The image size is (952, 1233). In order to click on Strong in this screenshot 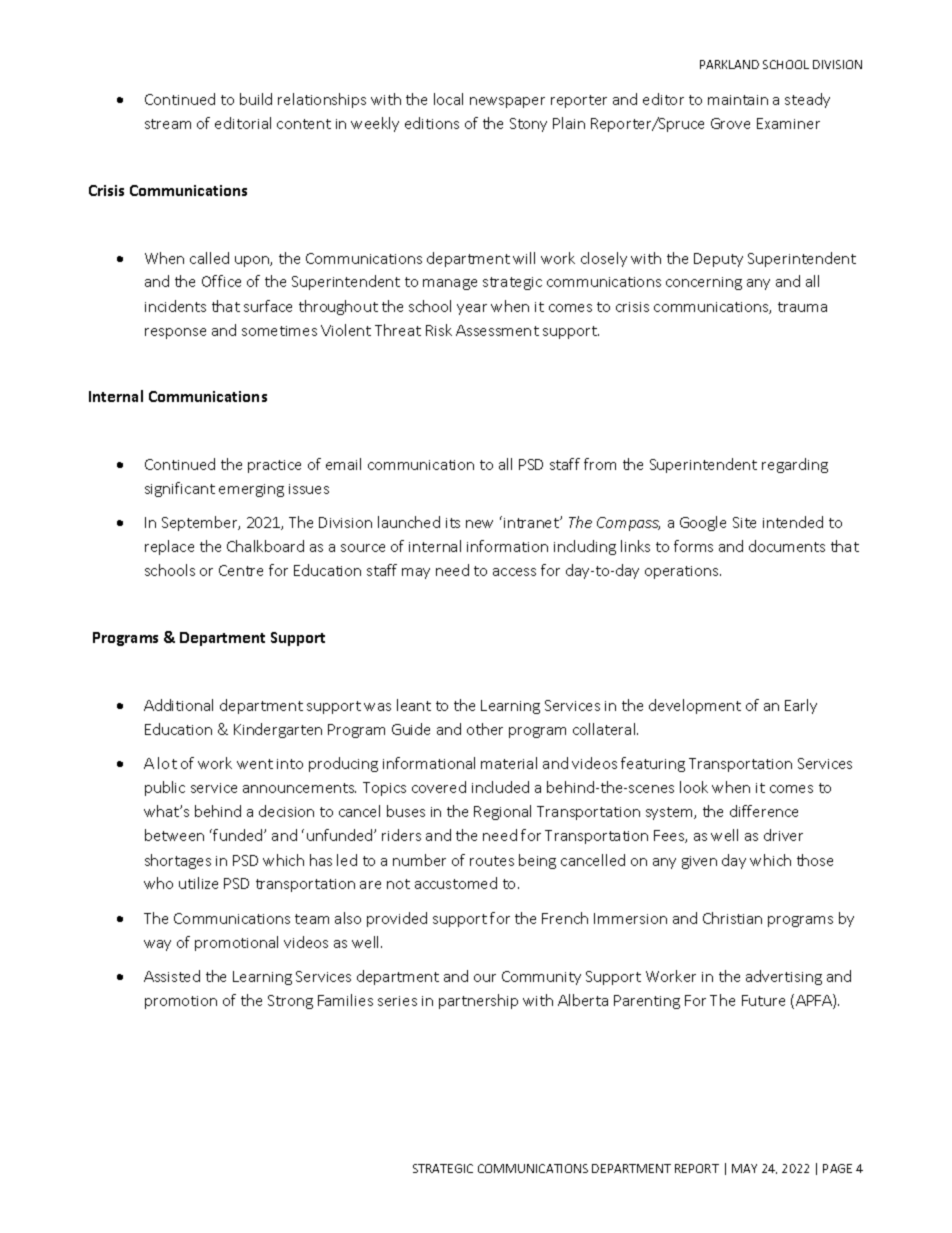, I will do `click(290, 1002)`.
